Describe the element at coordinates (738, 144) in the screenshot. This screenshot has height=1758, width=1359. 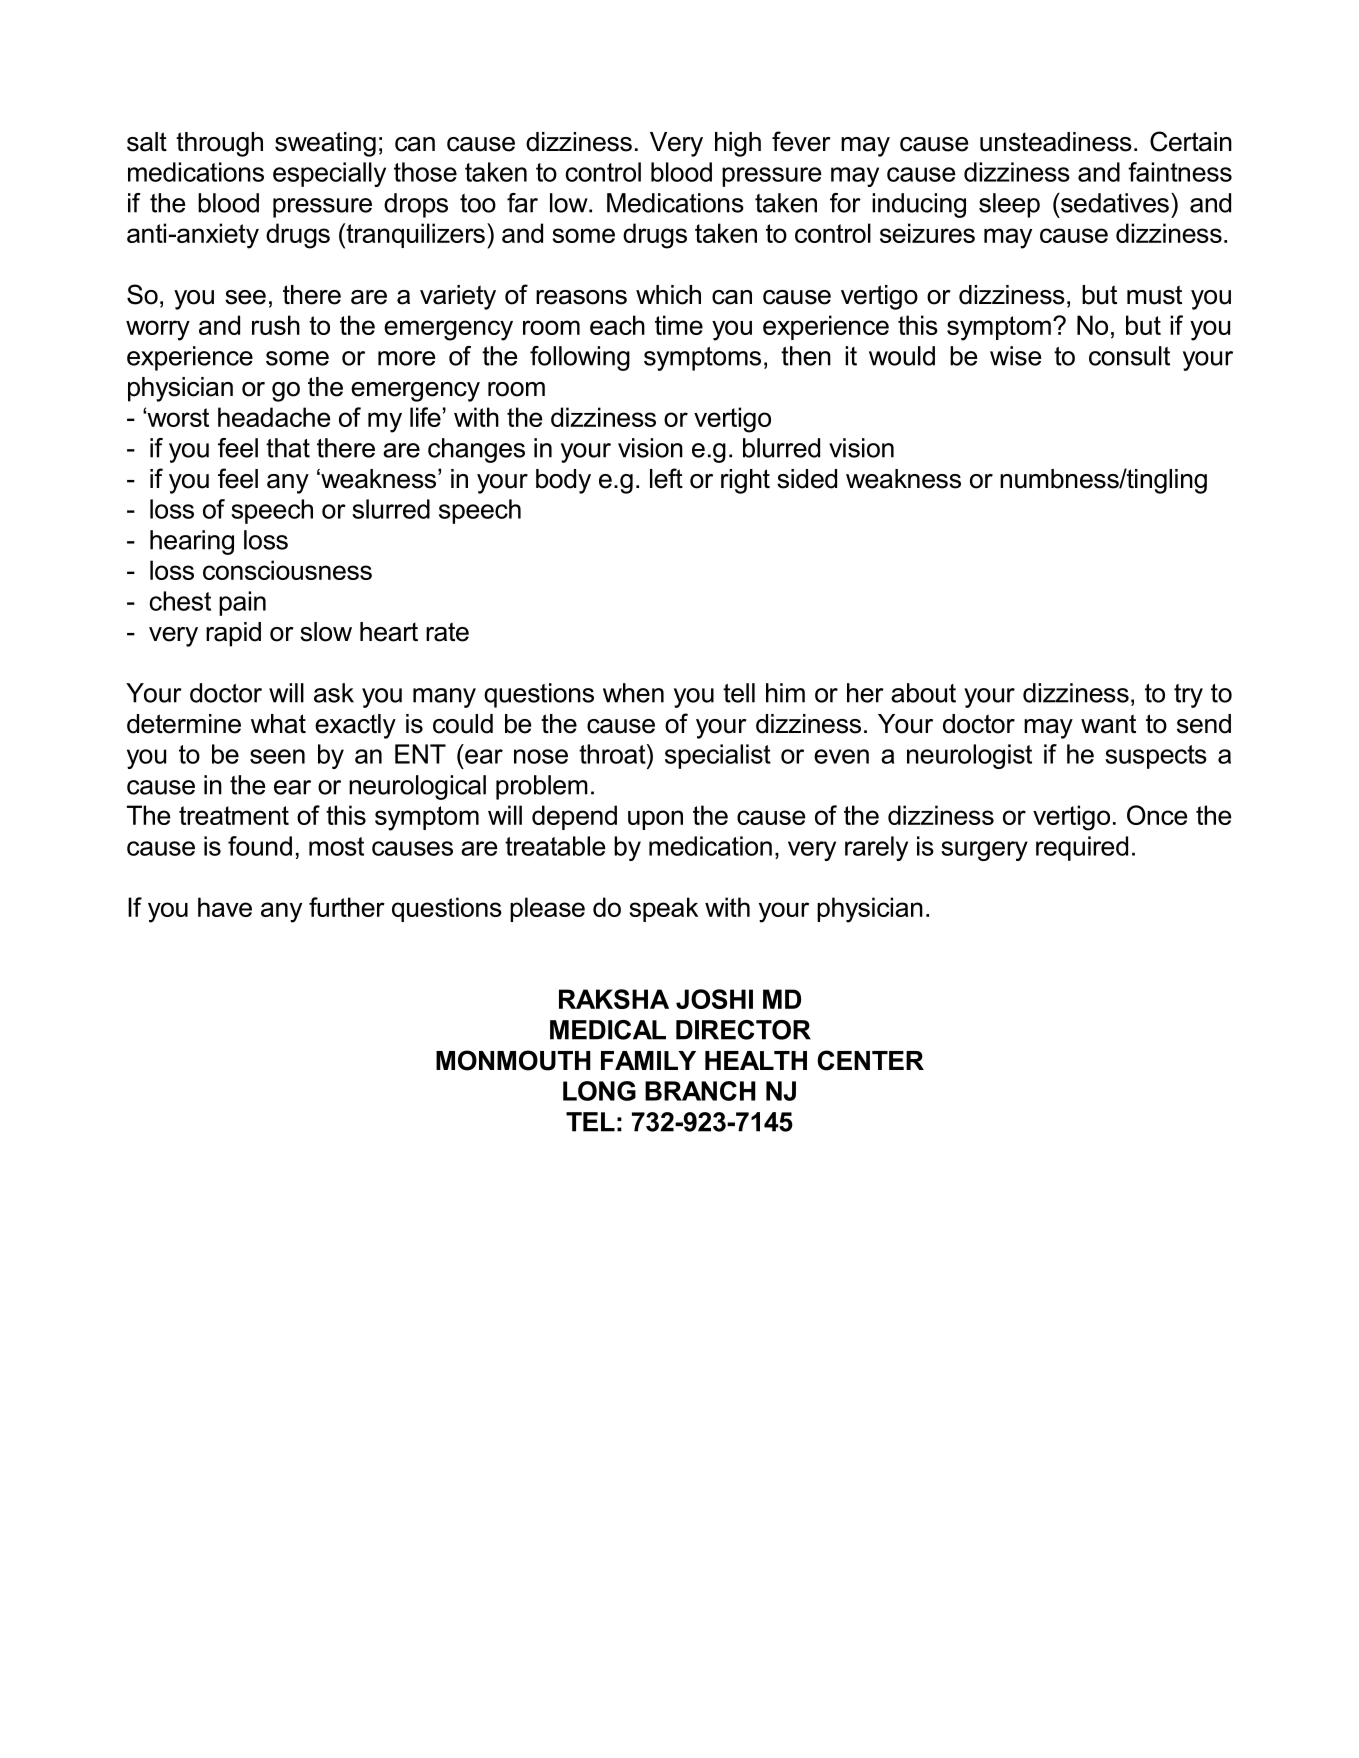
I see `high` at that location.
